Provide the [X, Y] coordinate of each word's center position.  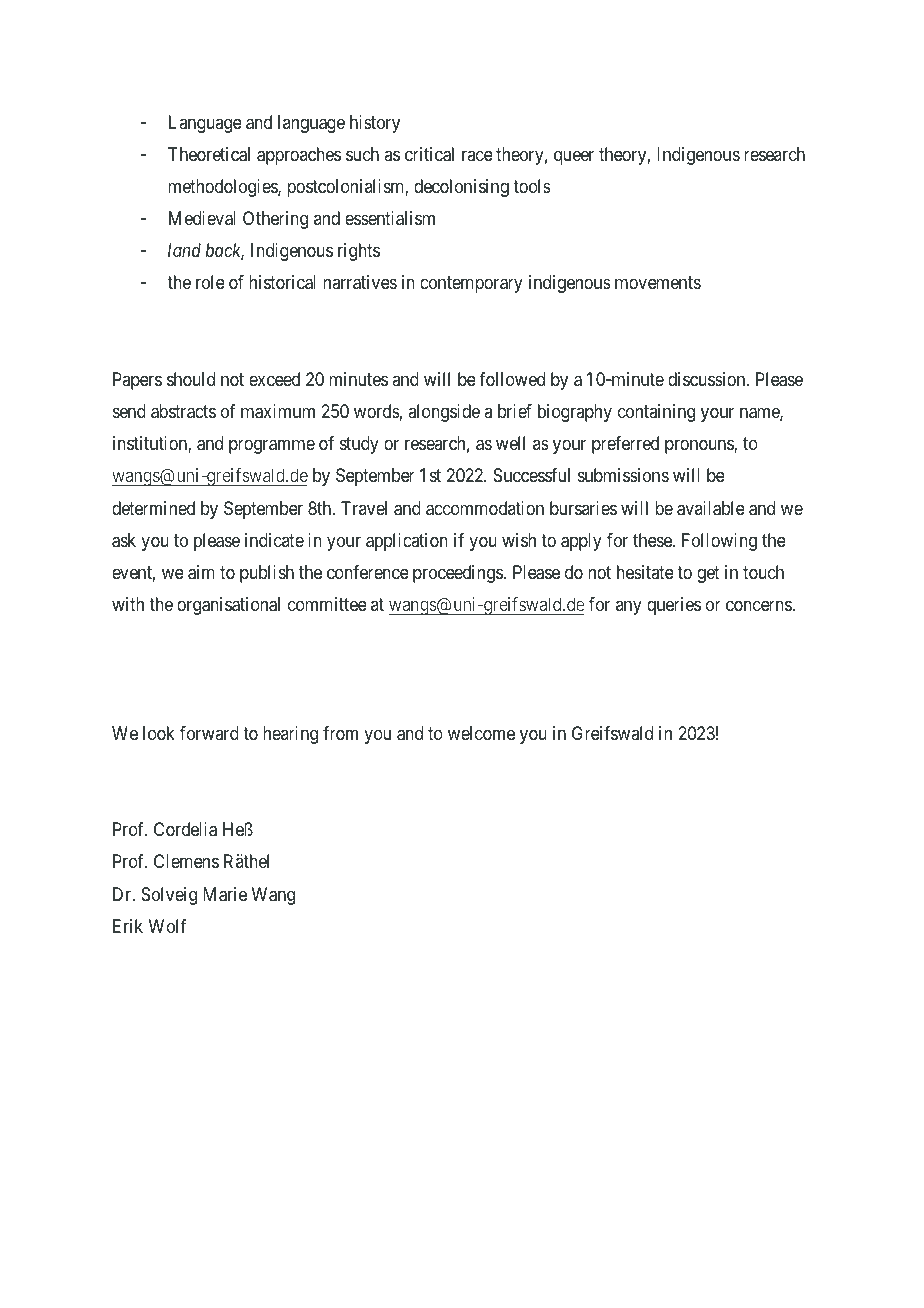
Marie [225, 894]
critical [429, 154]
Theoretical [209, 154]
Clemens [186, 861]
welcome [481, 733]
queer [574, 157]
